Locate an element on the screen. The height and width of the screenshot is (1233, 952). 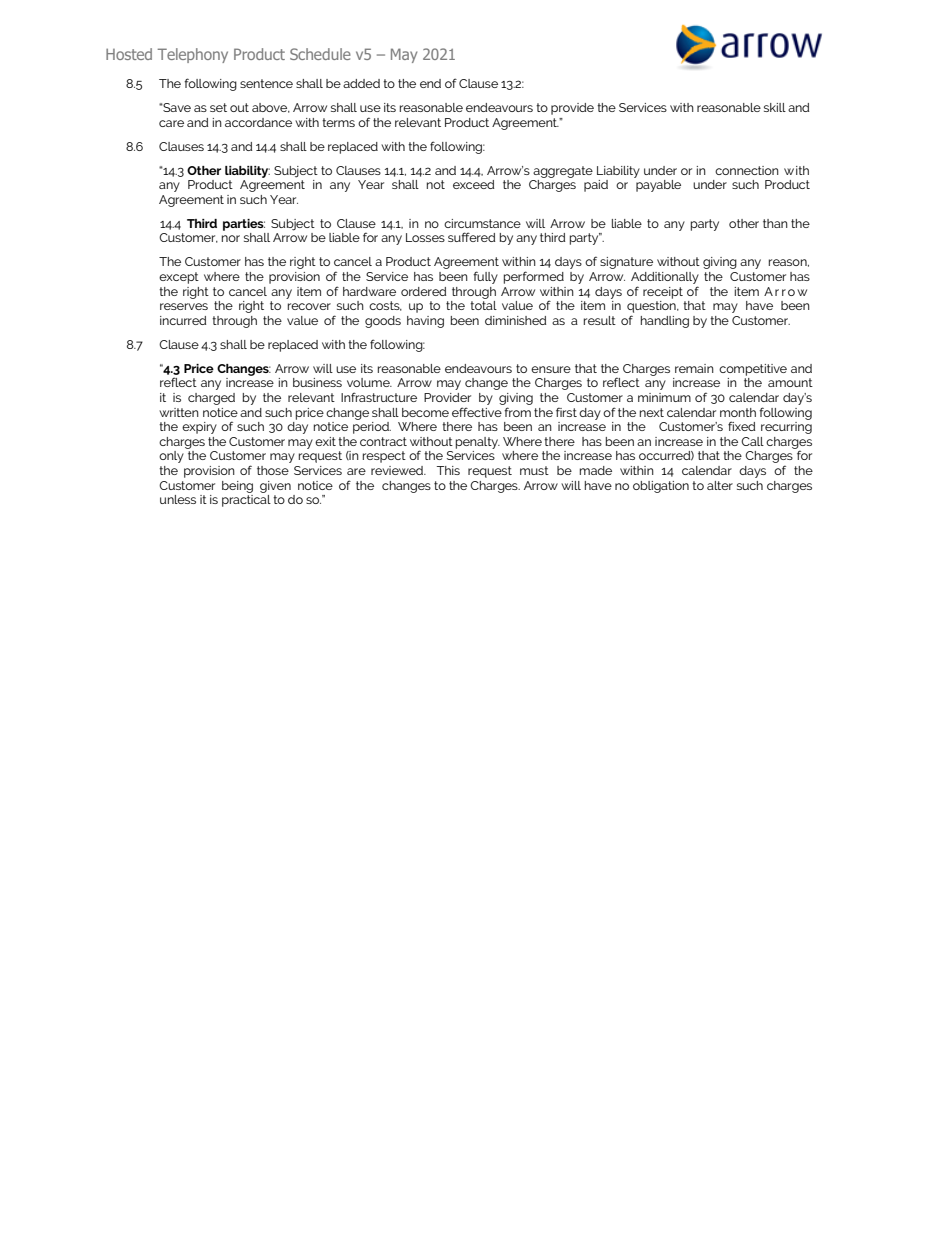
This is located at coordinates (448, 470).
